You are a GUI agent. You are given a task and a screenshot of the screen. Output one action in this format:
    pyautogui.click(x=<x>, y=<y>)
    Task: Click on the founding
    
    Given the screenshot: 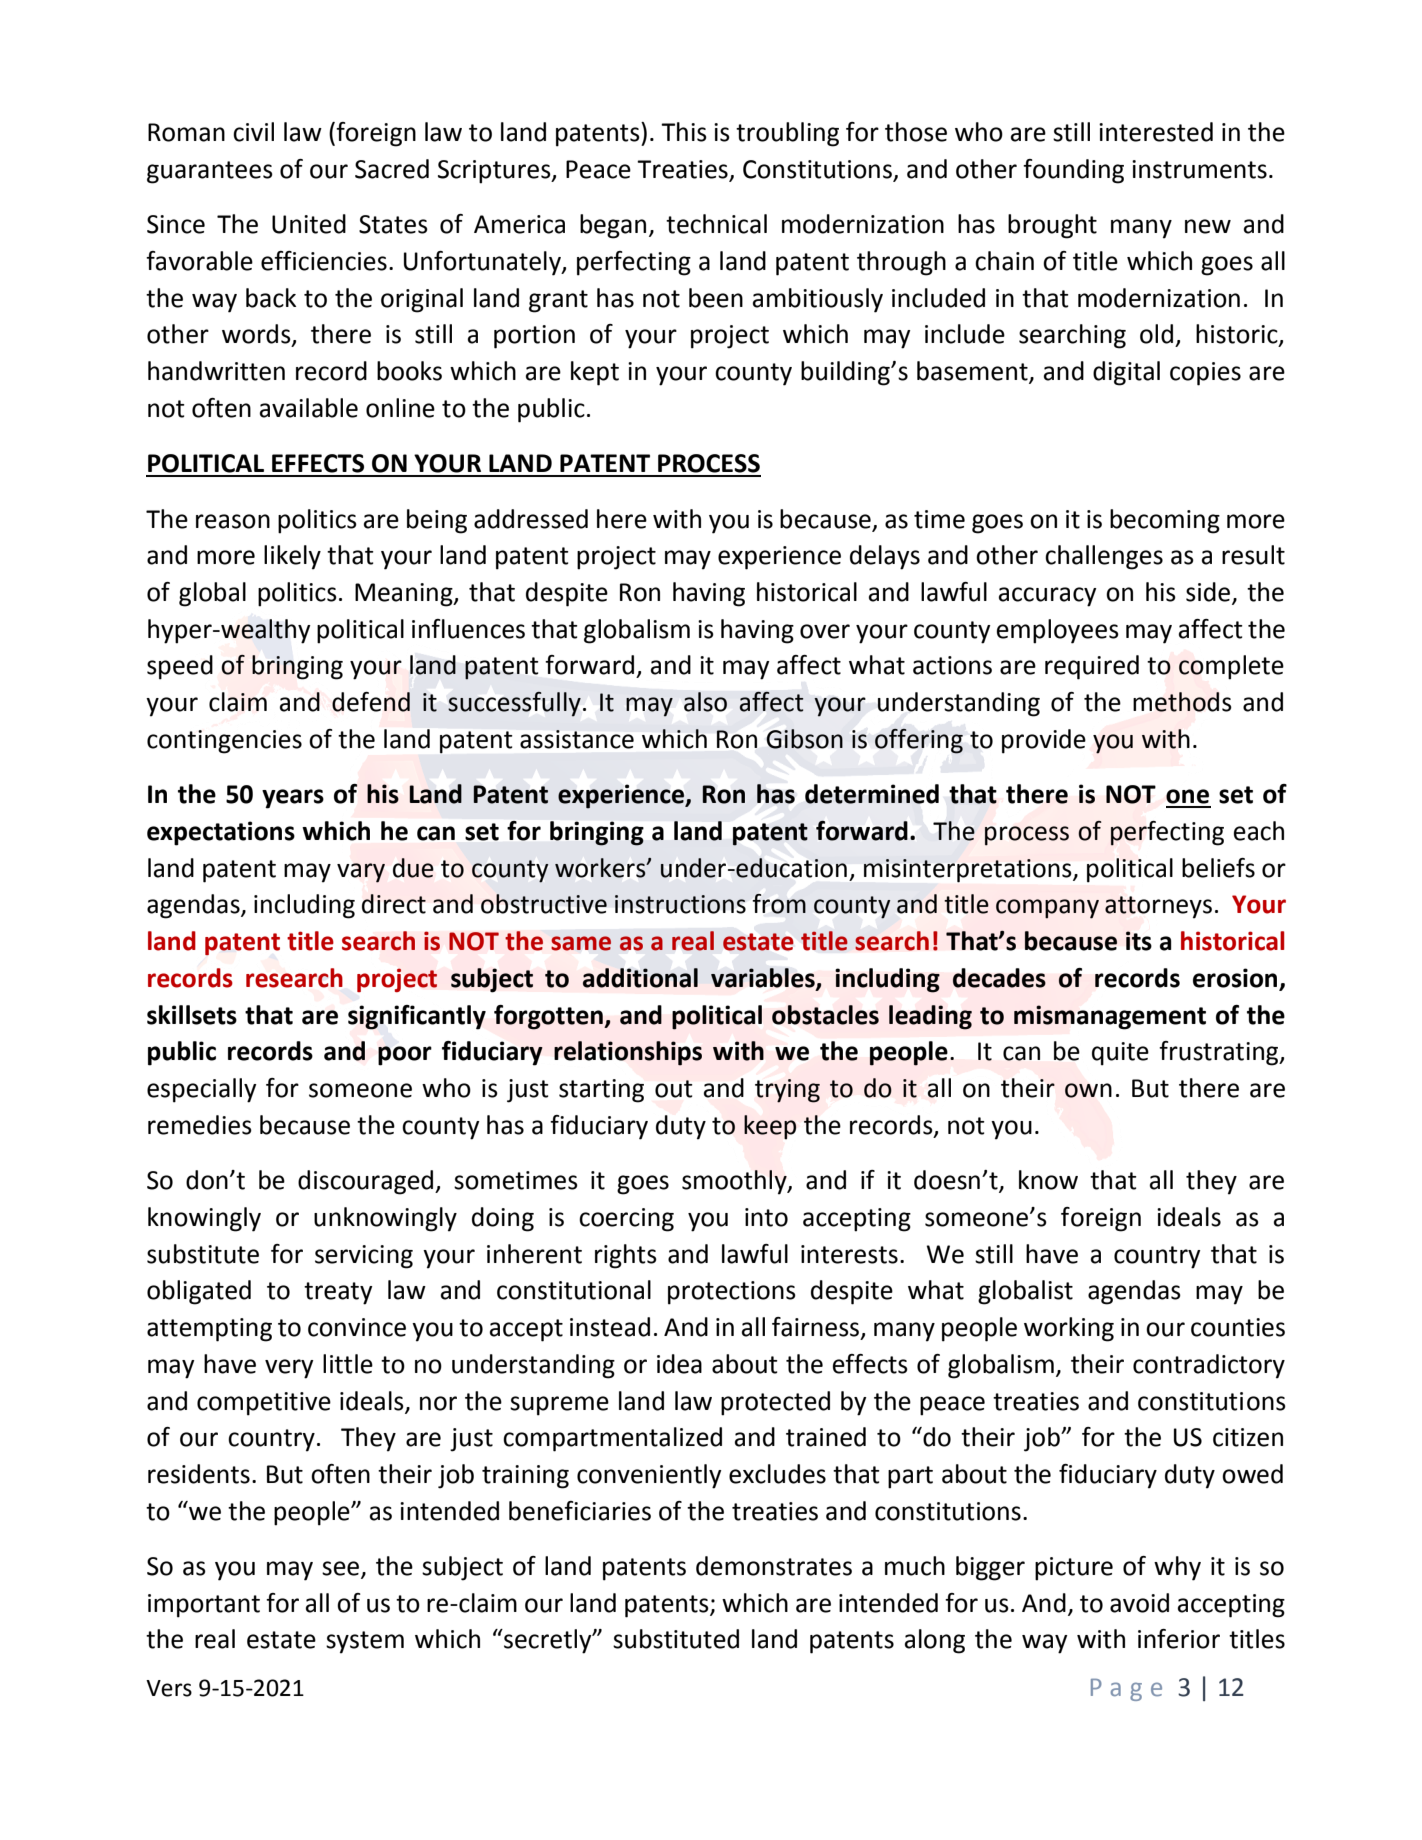 What is the action you would take?
    pyautogui.click(x=1073, y=171)
